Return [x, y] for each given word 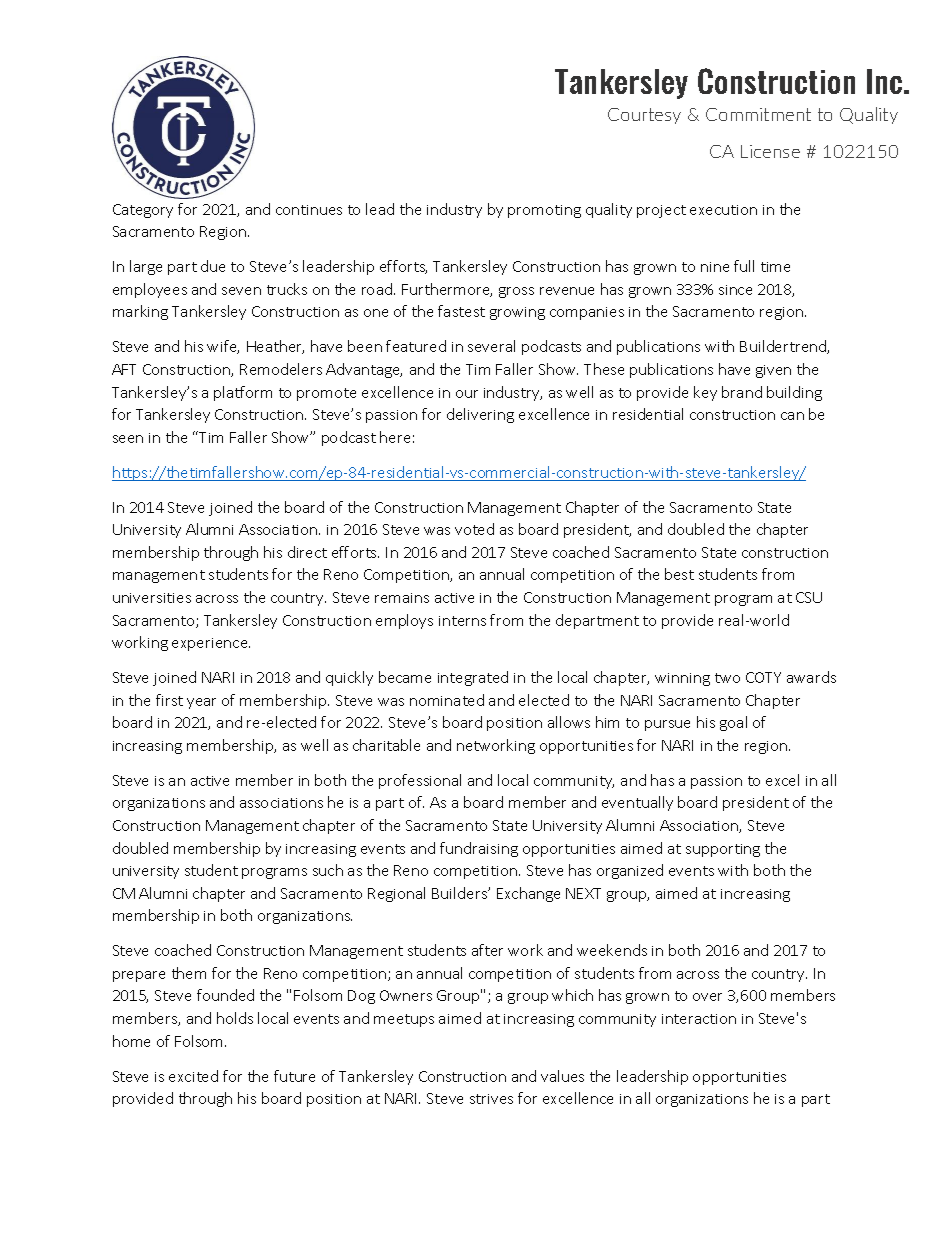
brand [742, 392]
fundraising [479, 849]
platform [243, 393]
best [679, 574]
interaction [699, 1019]
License [770, 151]
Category [143, 211]
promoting [544, 211]
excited [193, 1076]
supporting [723, 850]
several [491, 346]
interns [462, 621]
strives [491, 1099]
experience [211, 644]
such [328, 870]
